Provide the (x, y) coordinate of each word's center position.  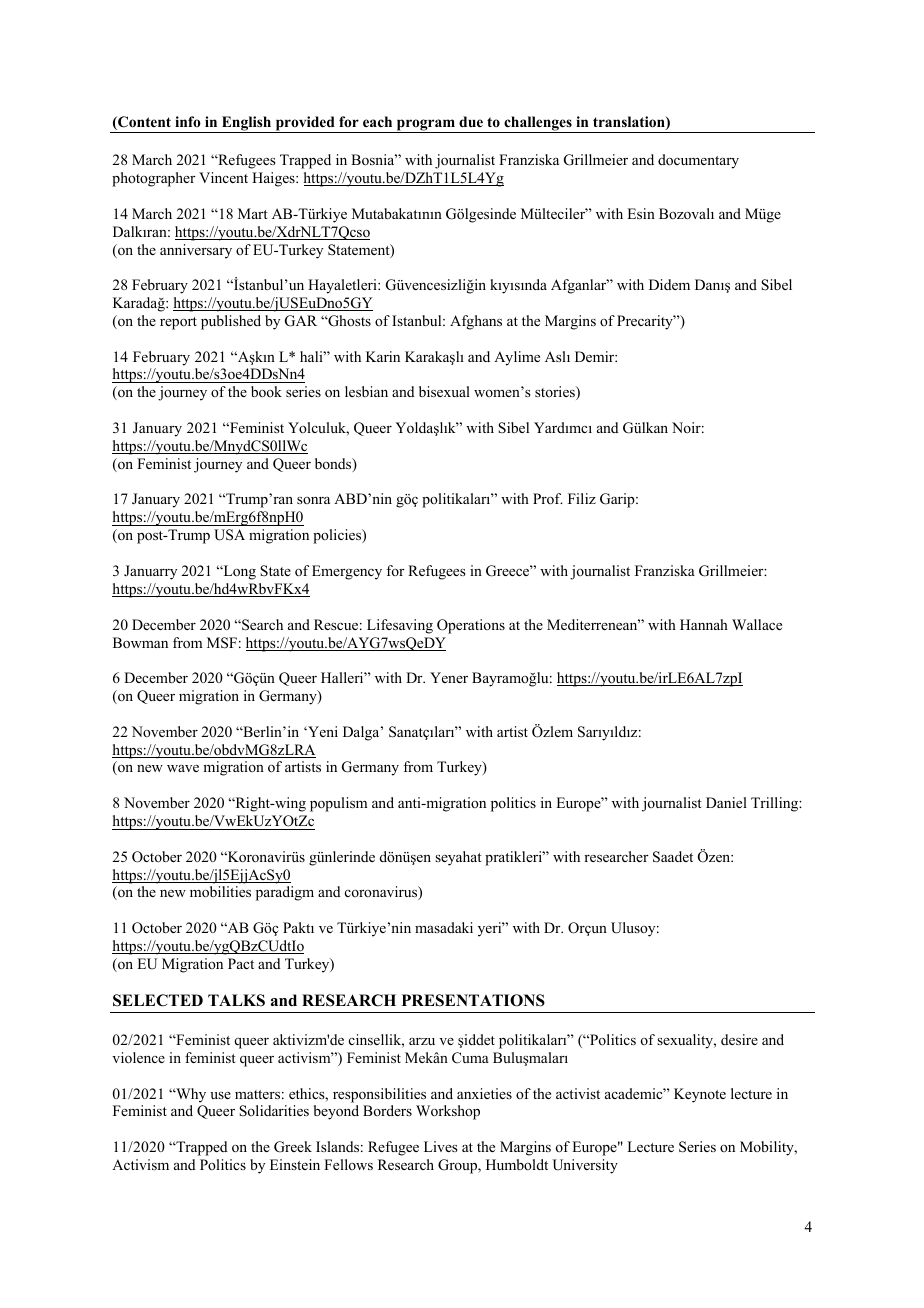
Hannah (704, 624)
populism (339, 804)
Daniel (726, 802)
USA (229, 535)
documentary (698, 161)
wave (183, 768)
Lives (441, 1146)
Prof (548, 498)
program (425, 126)
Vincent (223, 177)
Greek (293, 1147)
